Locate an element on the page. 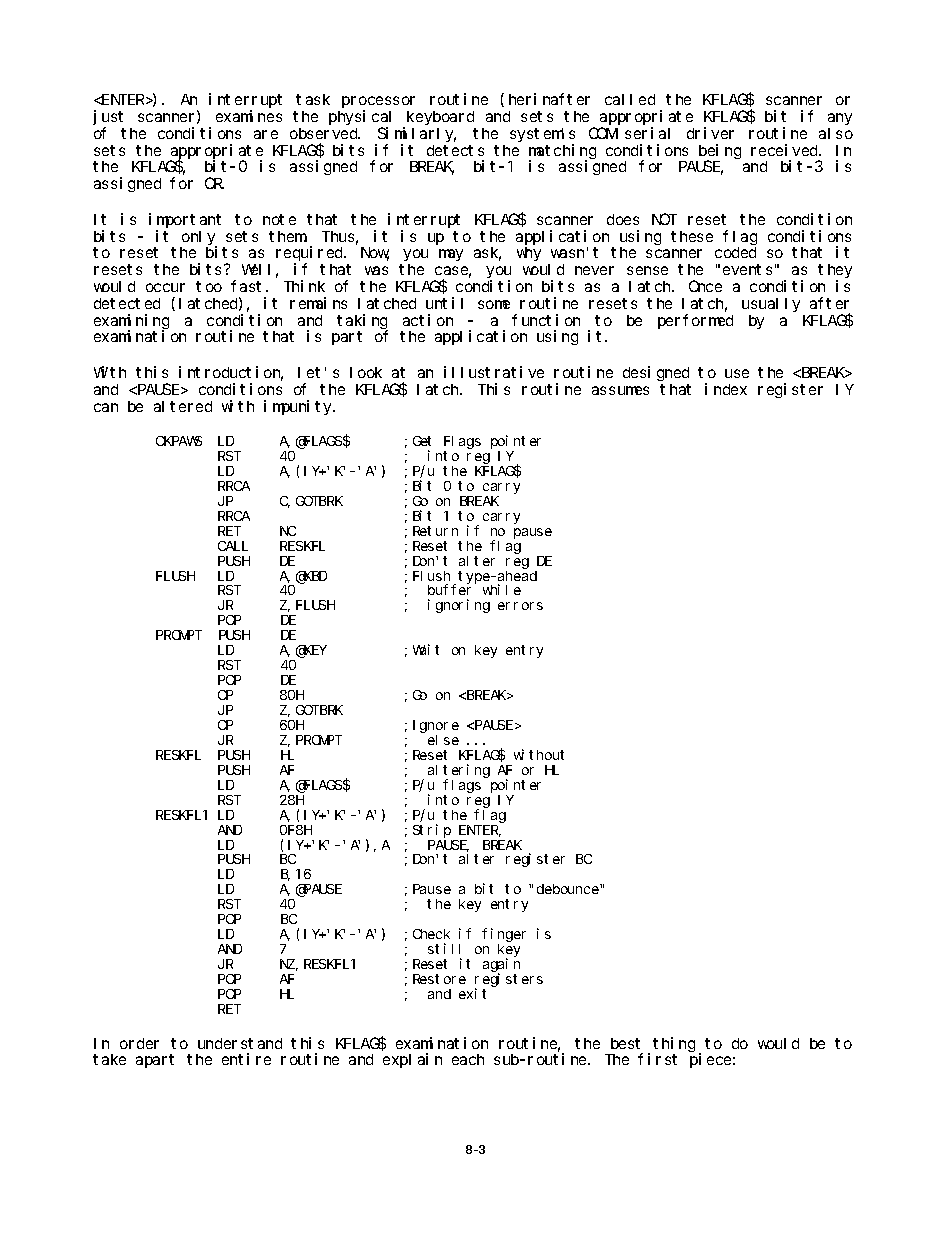 Image resolution: width=952 pixels, height=1233 pixels. driver is located at coordinates (710, 133).
